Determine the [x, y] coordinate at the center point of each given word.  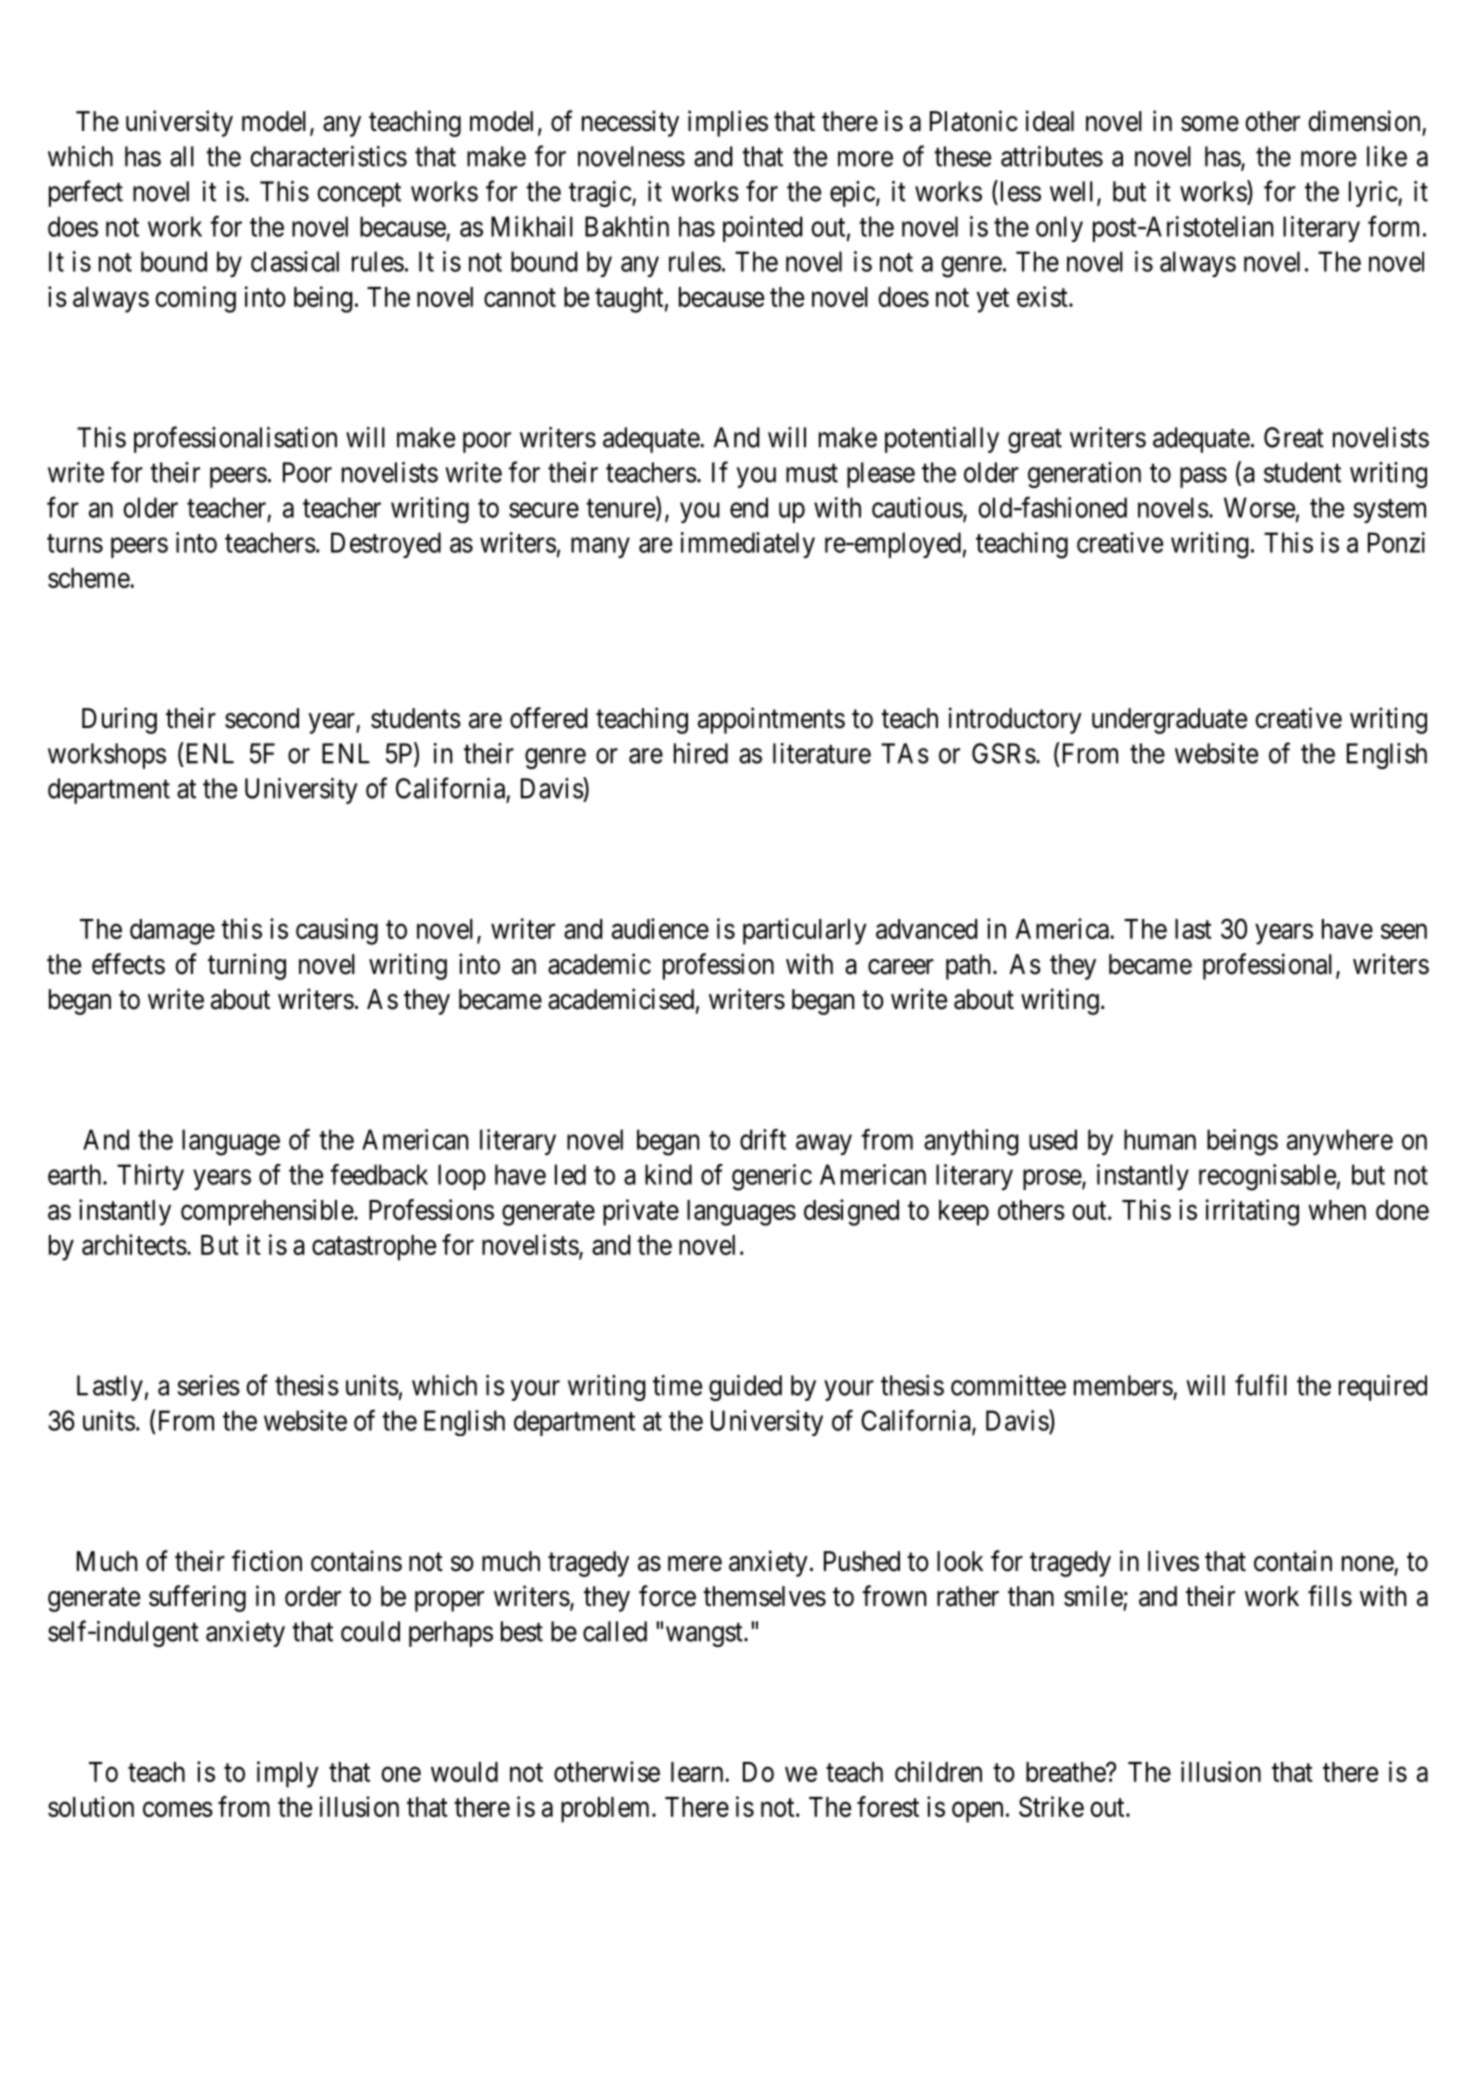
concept [359, 195]
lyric [1374, 194]
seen [1404, 931]
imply [288, 1774]
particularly [805, 931]
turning [247, 966]
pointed [763, 229]
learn [698, 1772]
